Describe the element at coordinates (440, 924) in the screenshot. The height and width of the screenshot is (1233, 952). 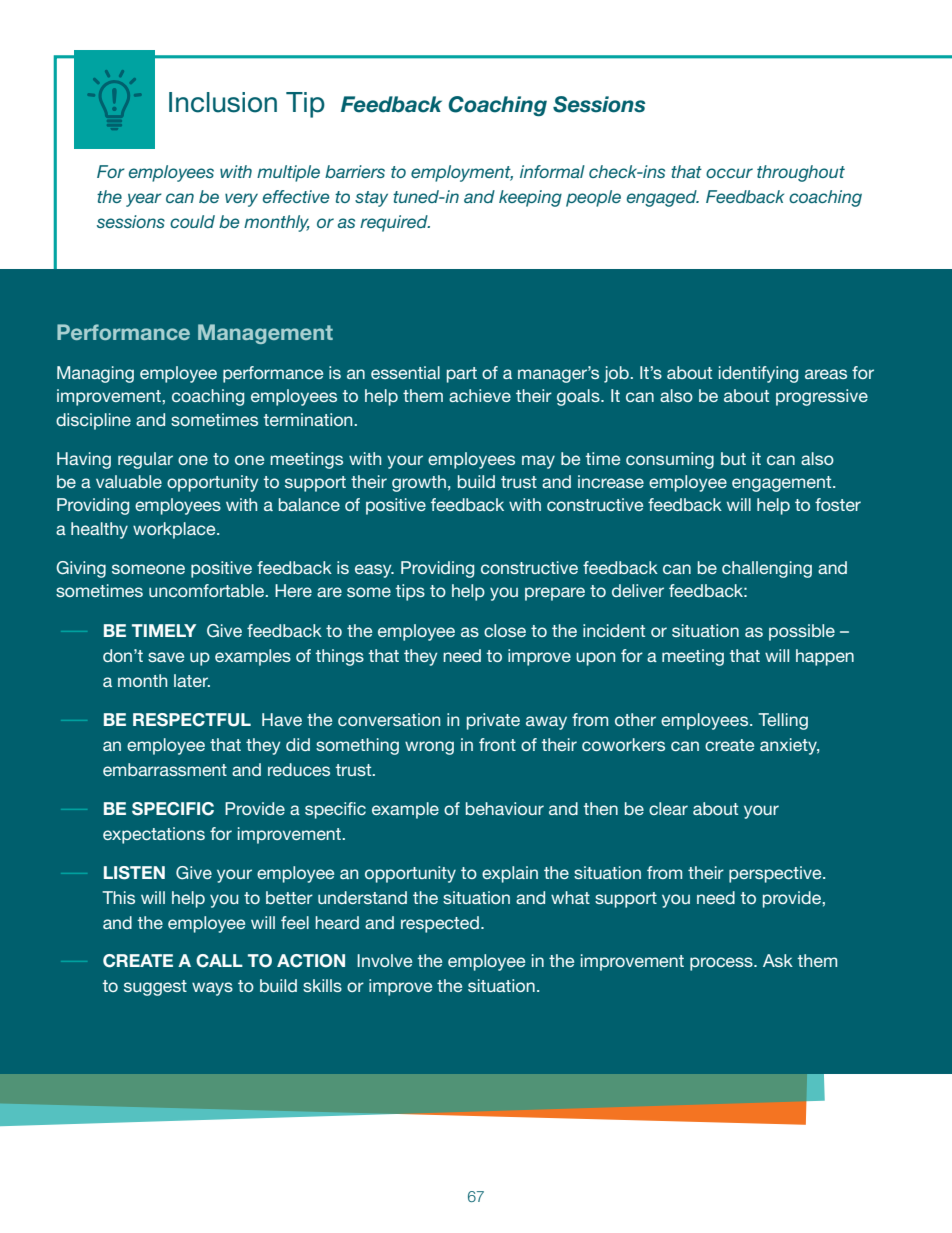
I see `respected` at that location.
